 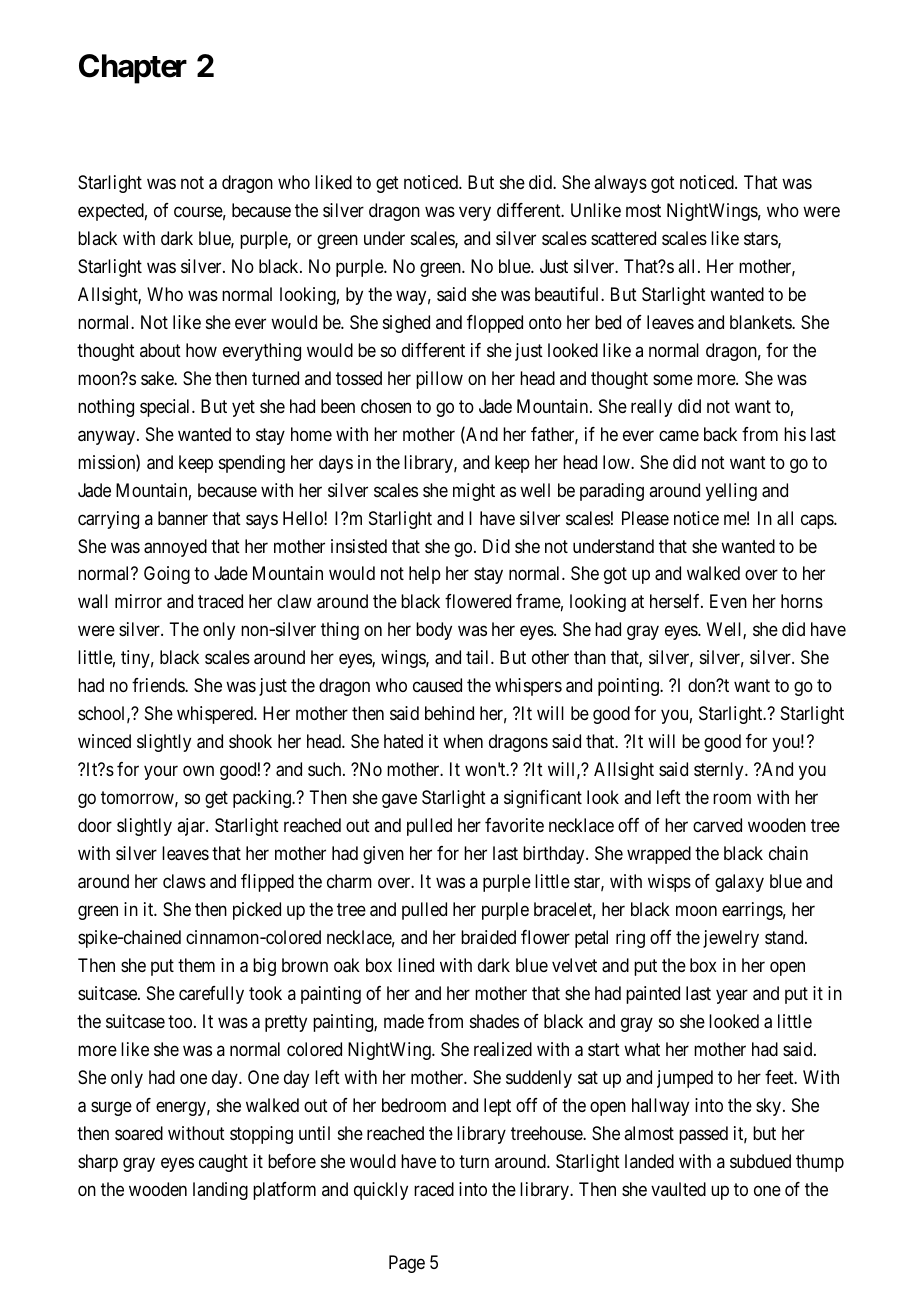 What do you see at coordinates (407, 1264) in the document?
I see `Page` at bounding box center [407, 1264].
